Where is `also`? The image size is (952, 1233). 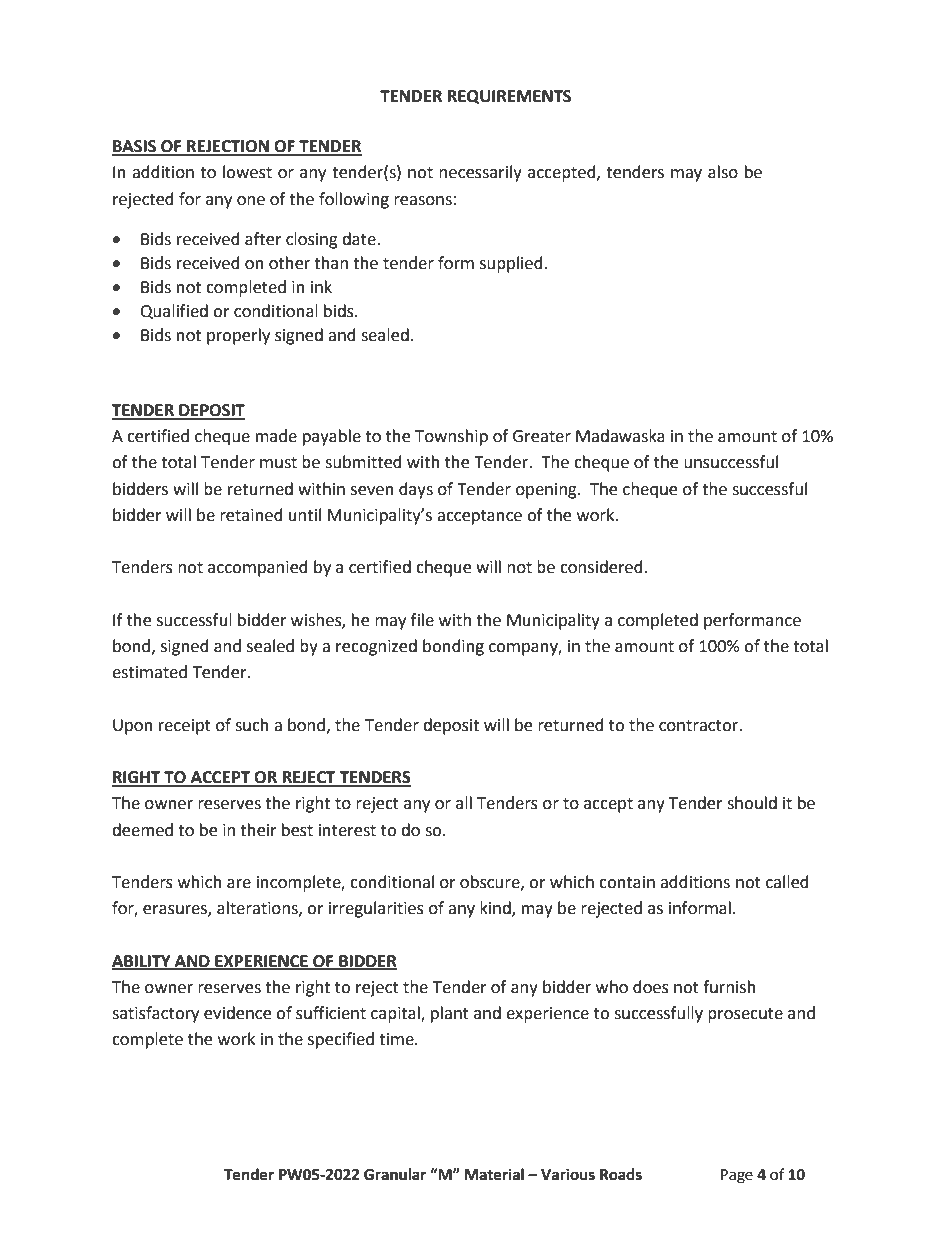 also is located at coordinates (723, 172).
